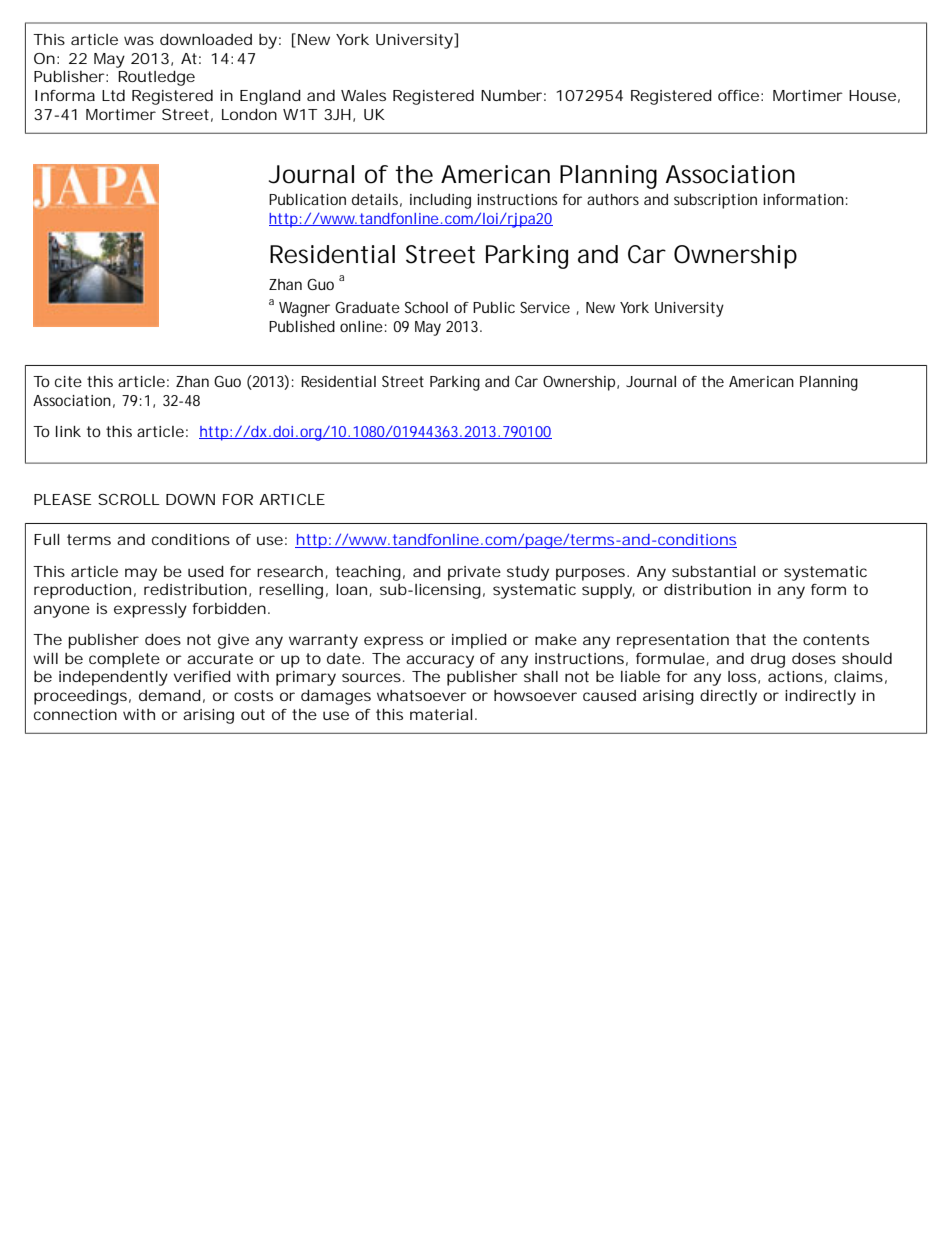 This page has width=952, height=1233. Describe the element at coordinates (426, 307) in the page. I see `School` at that location.
